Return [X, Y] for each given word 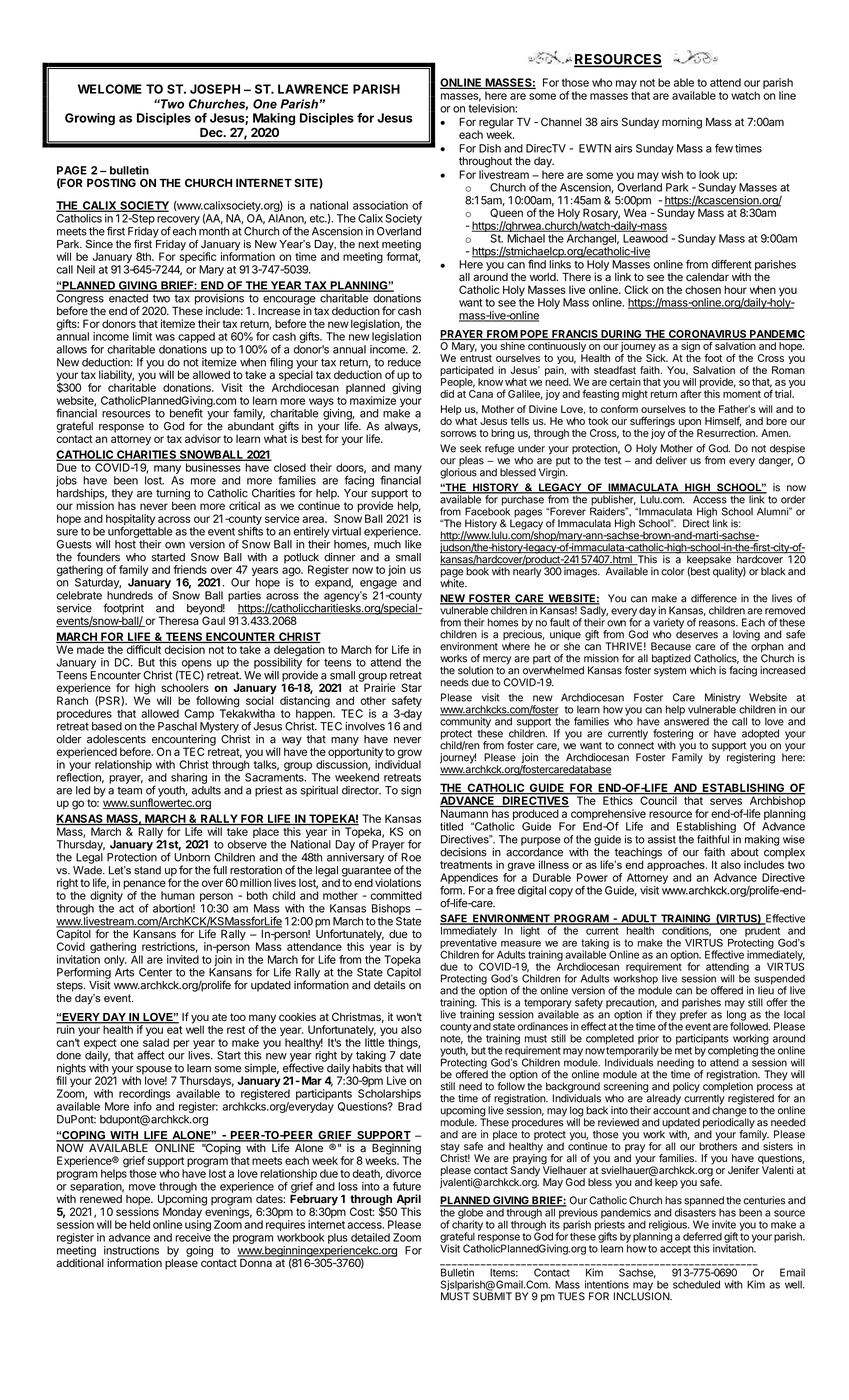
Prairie [379, 686]
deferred [702, 1236]
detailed [370, 1237]
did [447, 394]
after [691, 393]
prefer [693, 1014]
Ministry [723, 699]
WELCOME [110, 89]
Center [156, 972]
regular [496, 124]
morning [682, 123]
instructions [131, 1250]
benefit [186, 413]
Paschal [177, 726]
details [390, 985]
